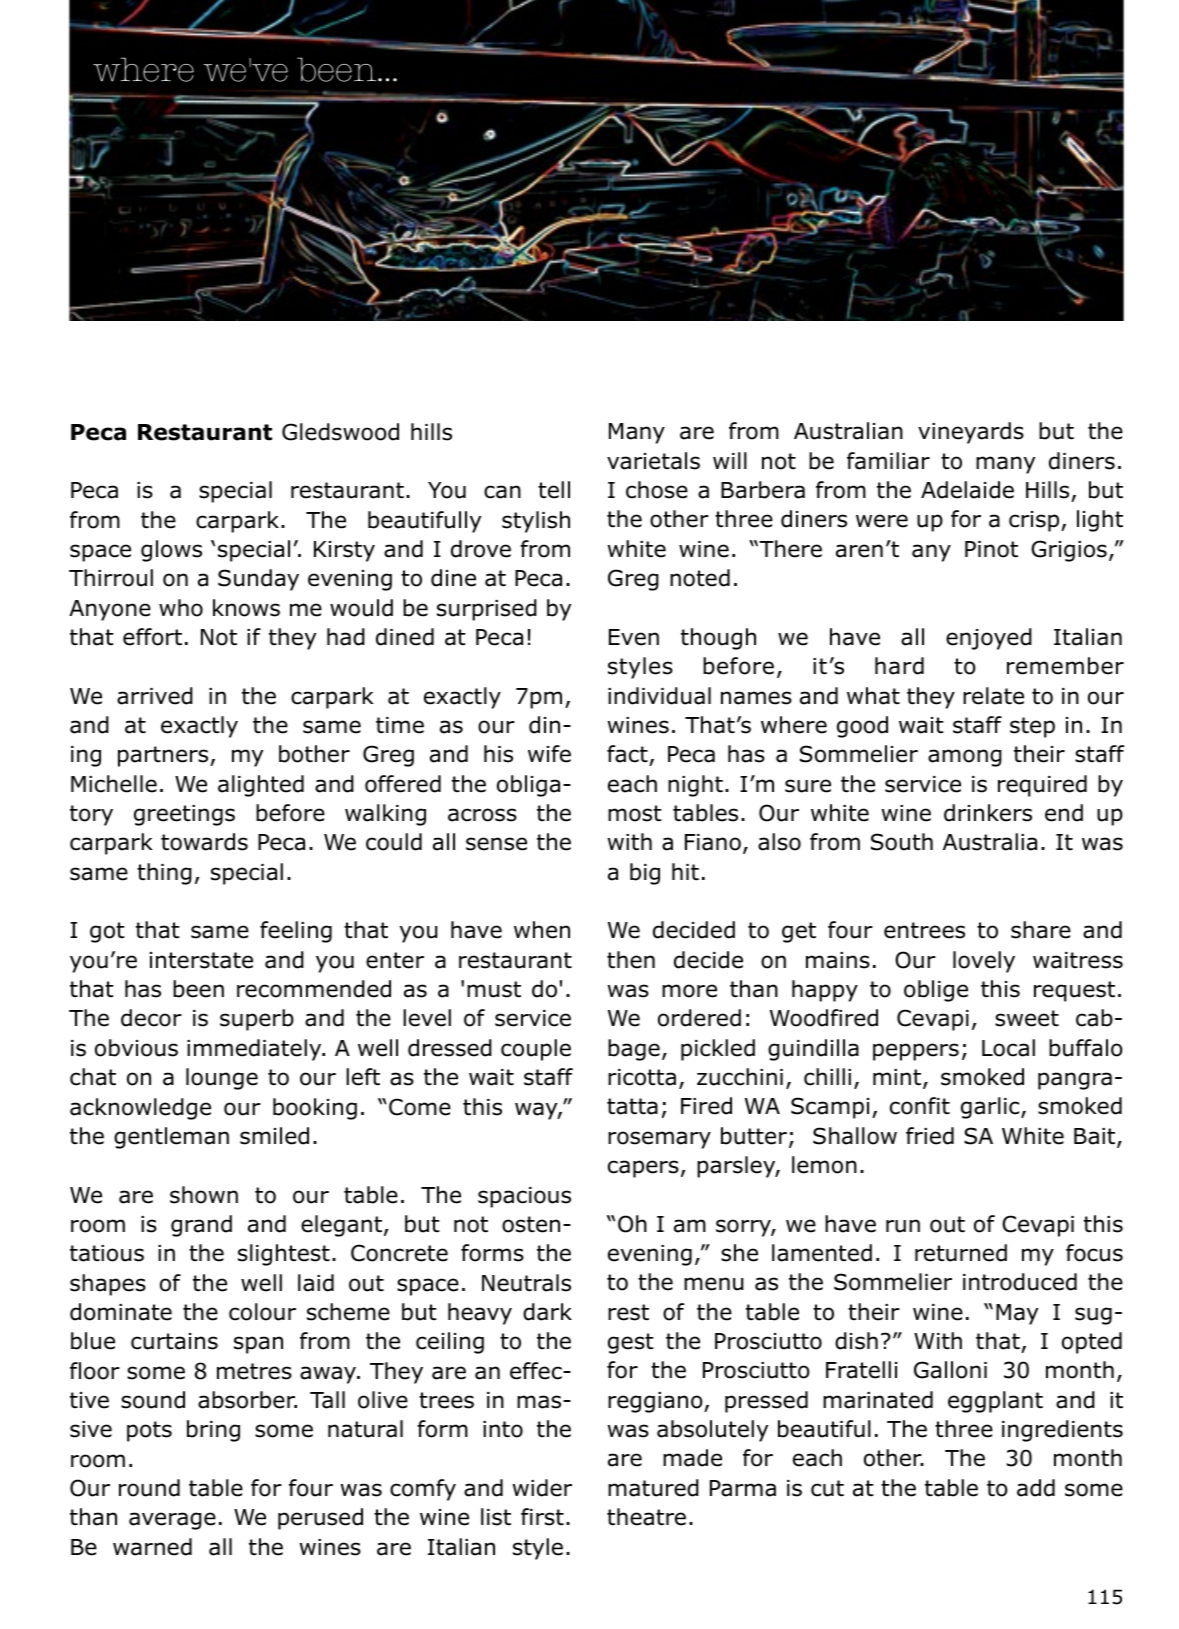 Image resolution: width=1179 pixels, height=1629 pixels. Describe the element at coordinates (631, 960) in the document. I see `then` at that location.
